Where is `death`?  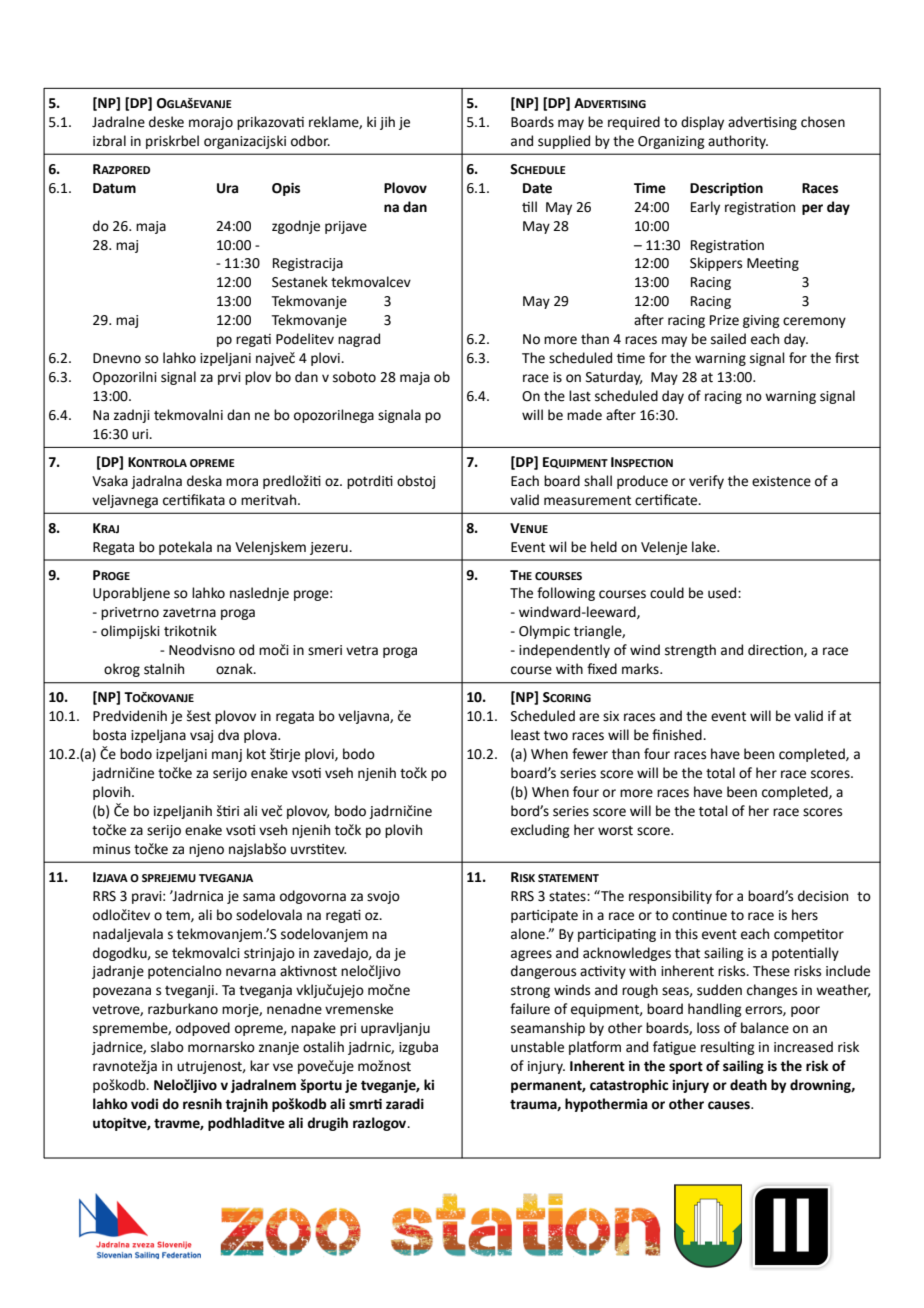
death is located at coordinates (748, 1085).
